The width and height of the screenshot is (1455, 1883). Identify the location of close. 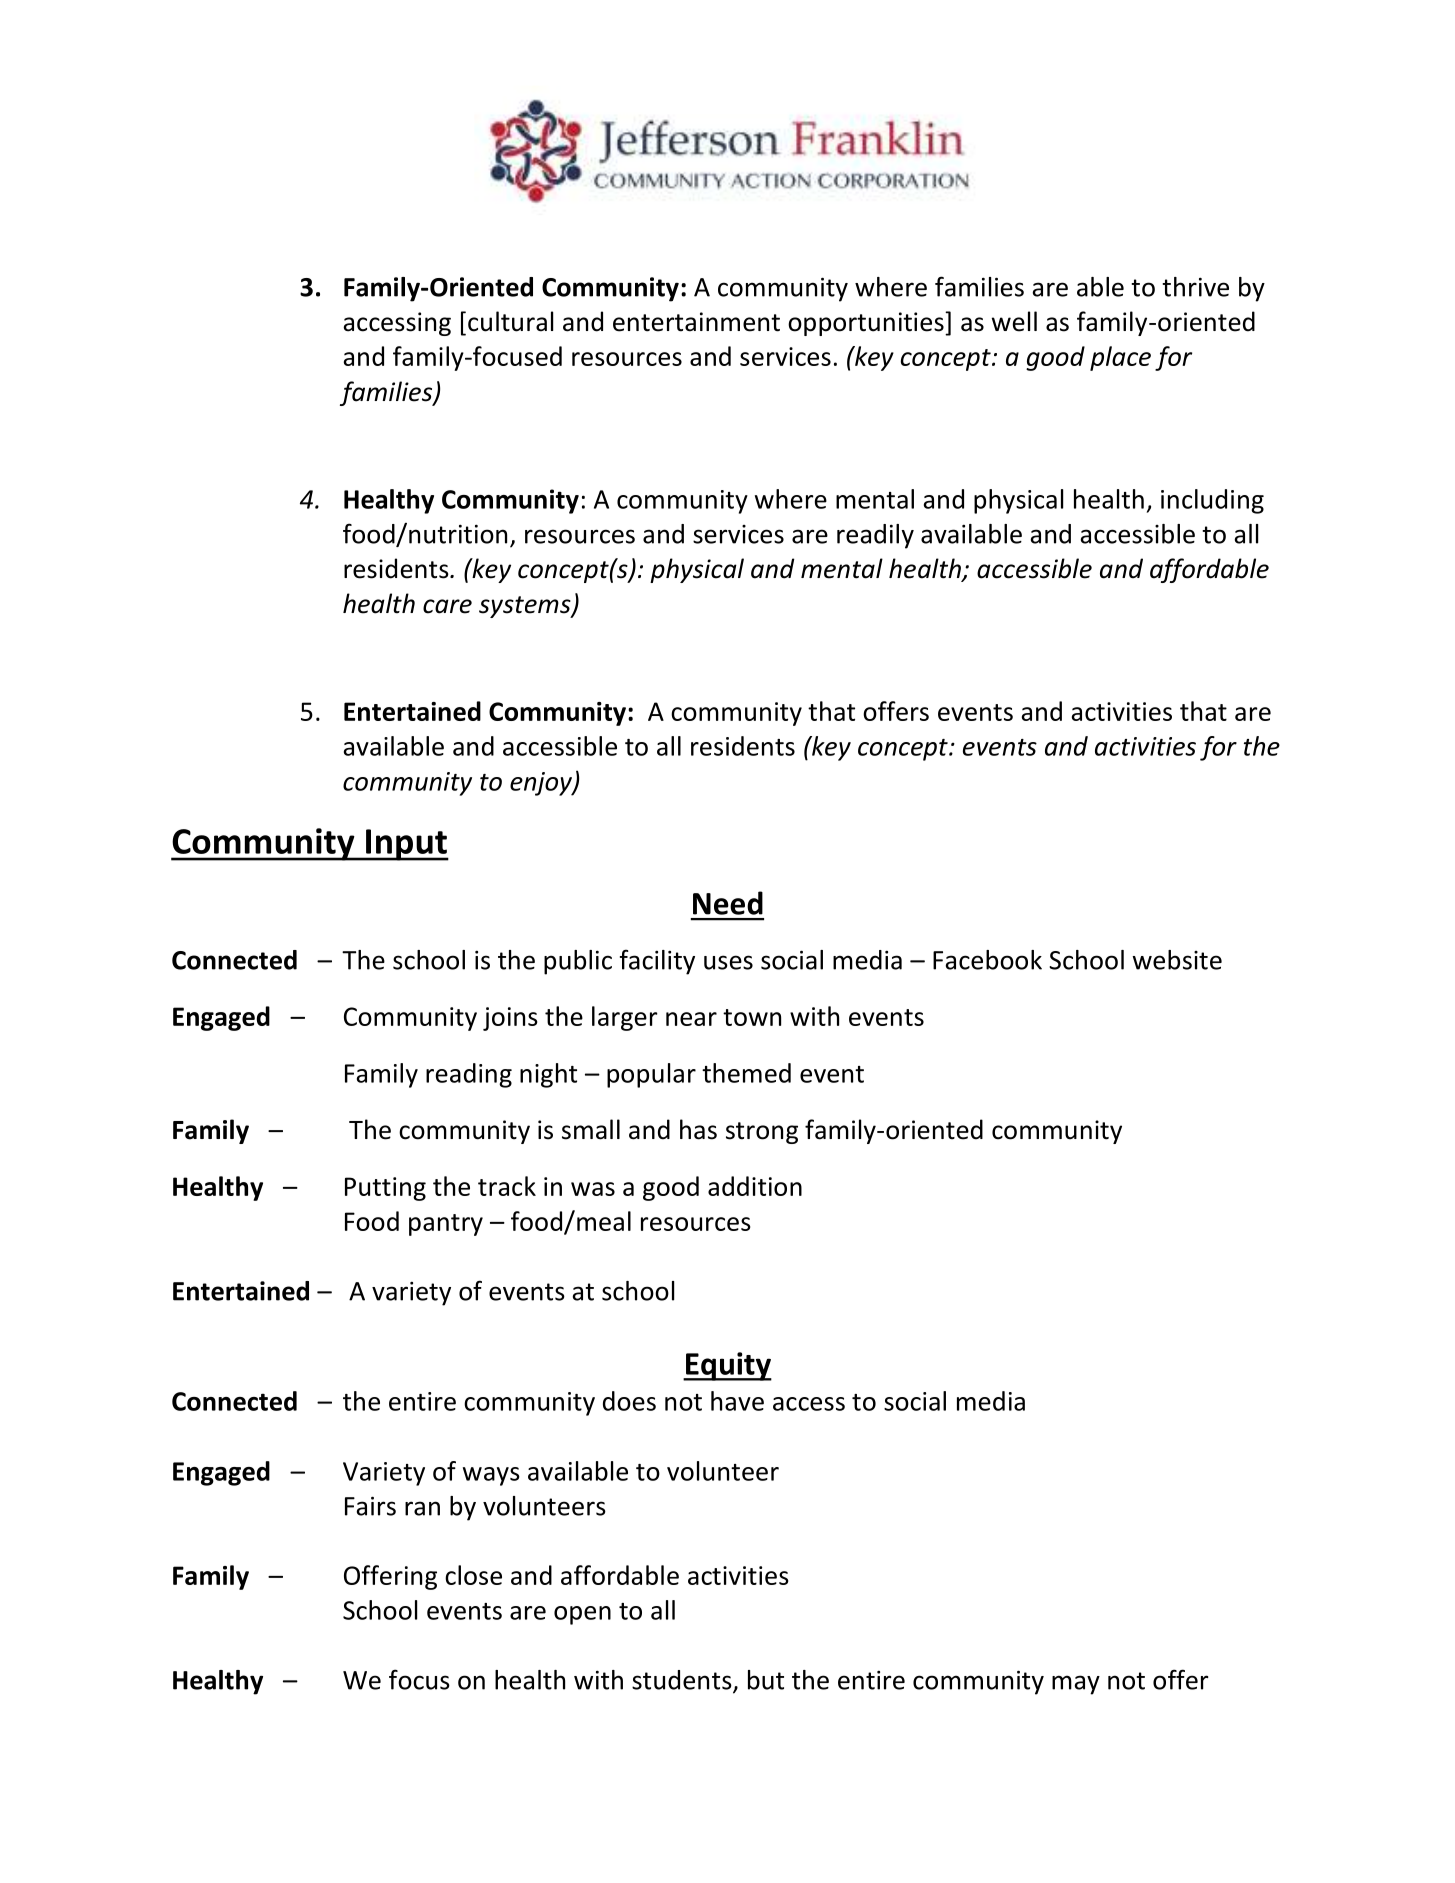
(473, 1575).
